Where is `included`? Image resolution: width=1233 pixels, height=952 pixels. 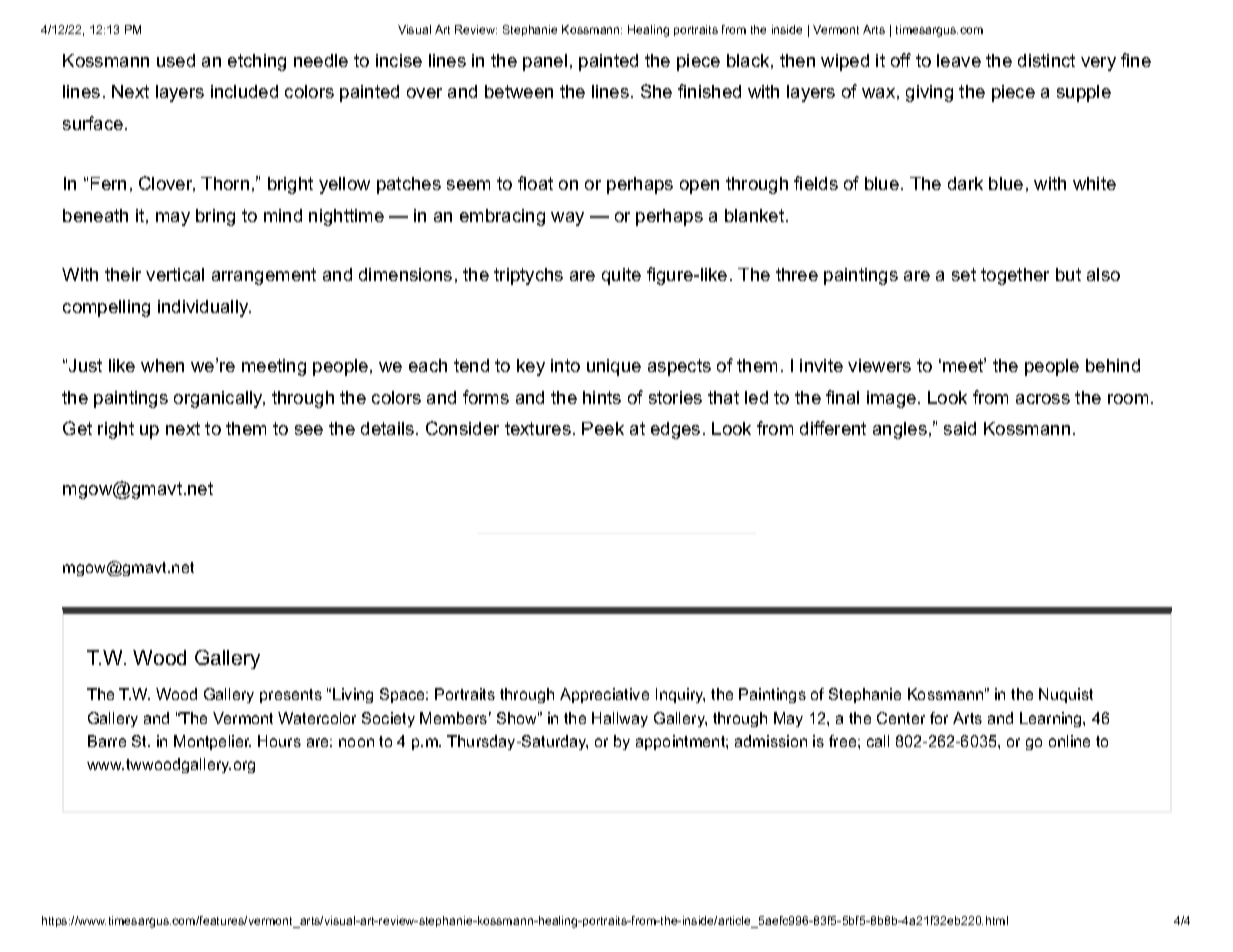 included is located at coordinates (244, 91).
